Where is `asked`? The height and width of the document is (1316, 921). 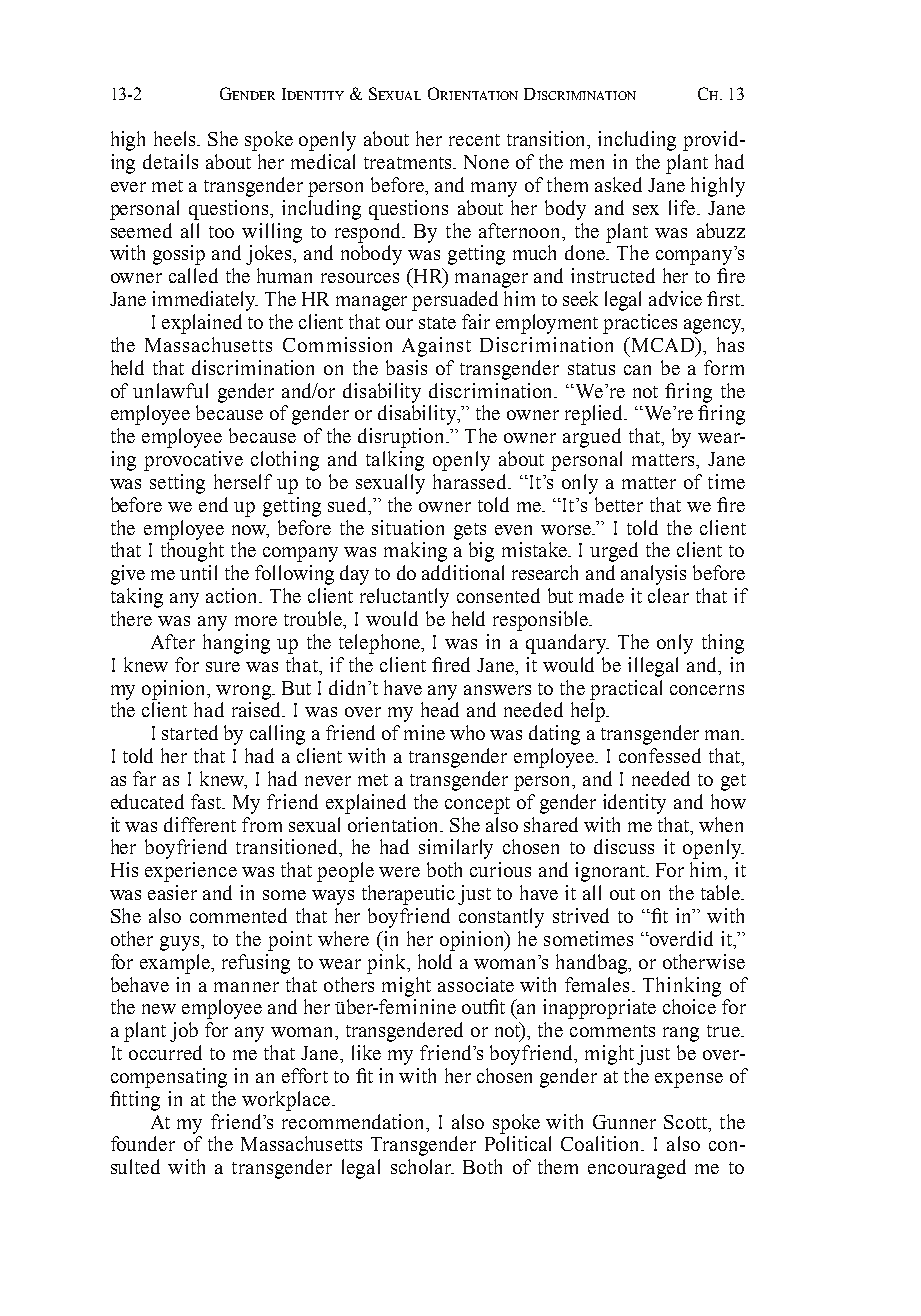 asked is located at coordinates (618, 184).
